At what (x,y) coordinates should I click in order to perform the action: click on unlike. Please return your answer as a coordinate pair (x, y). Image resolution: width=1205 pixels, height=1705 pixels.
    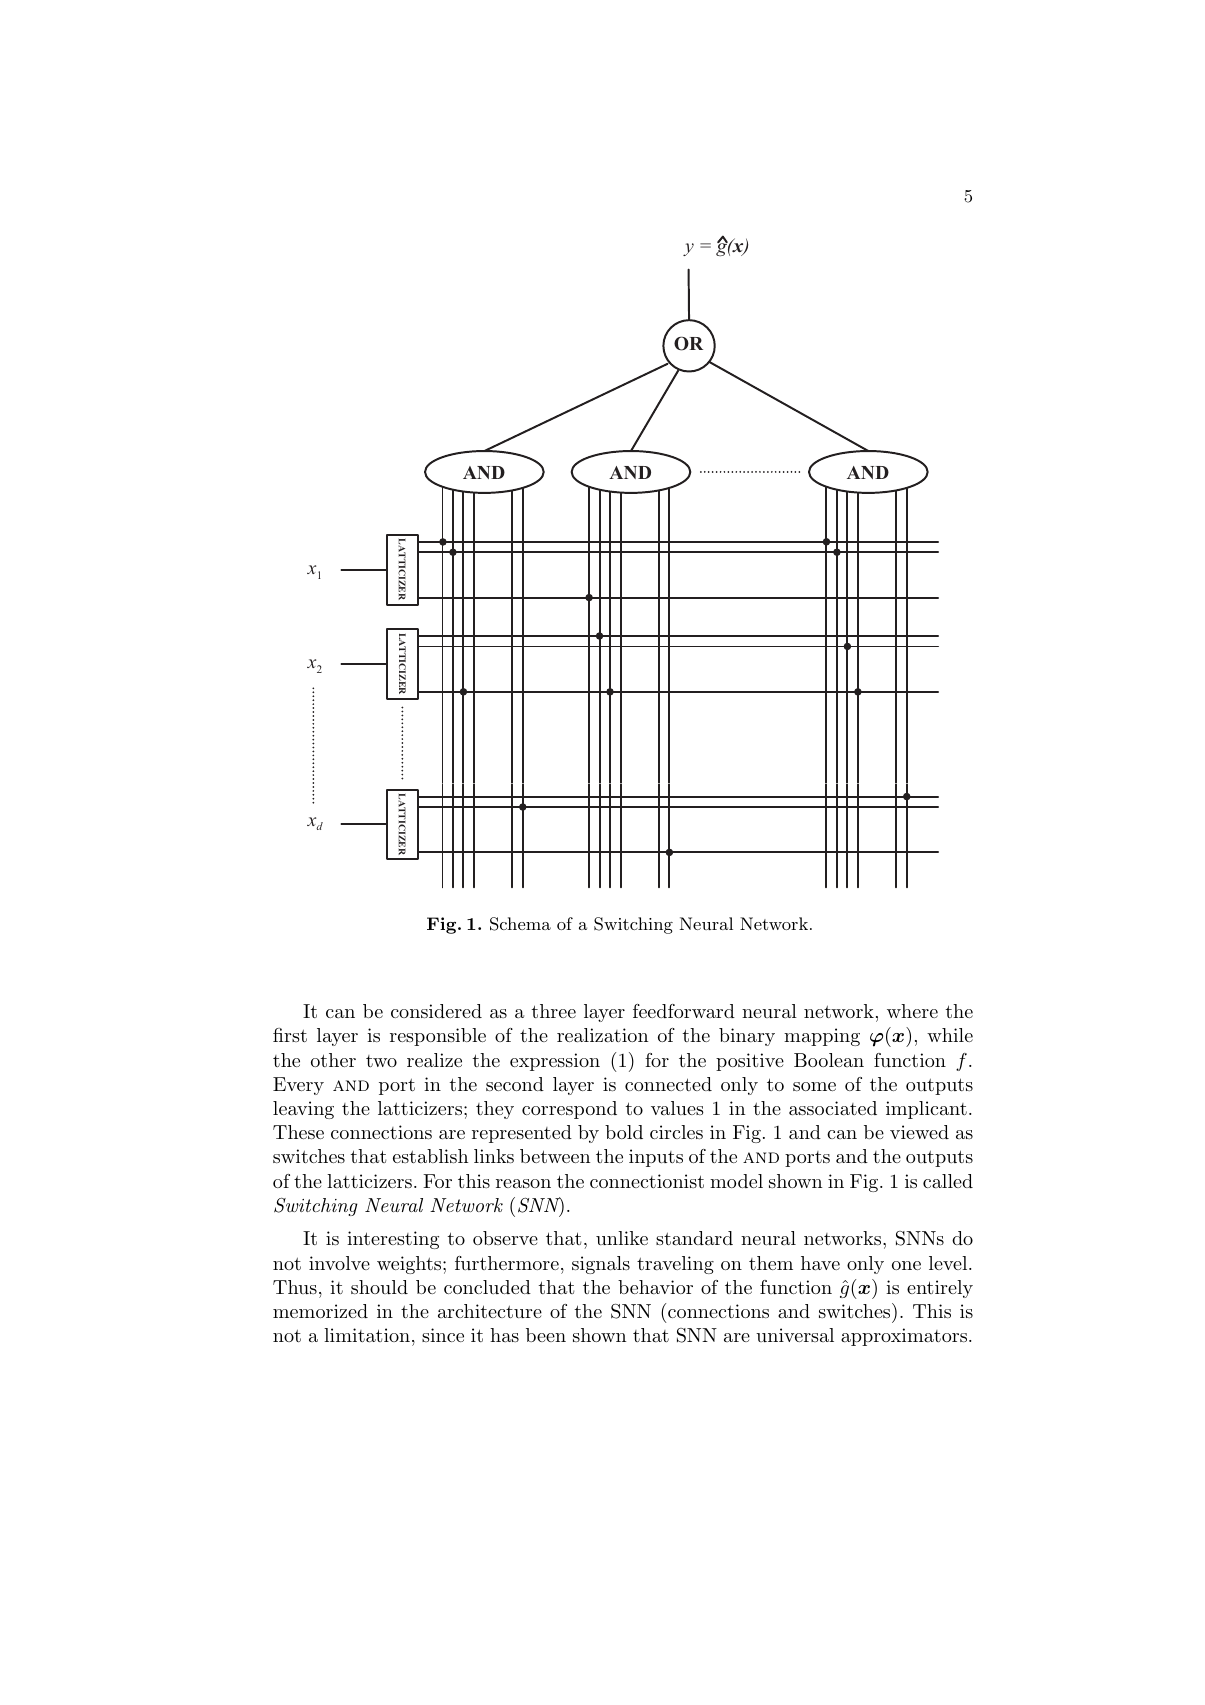
    Looking at the image, I should click on (622, 1238).
